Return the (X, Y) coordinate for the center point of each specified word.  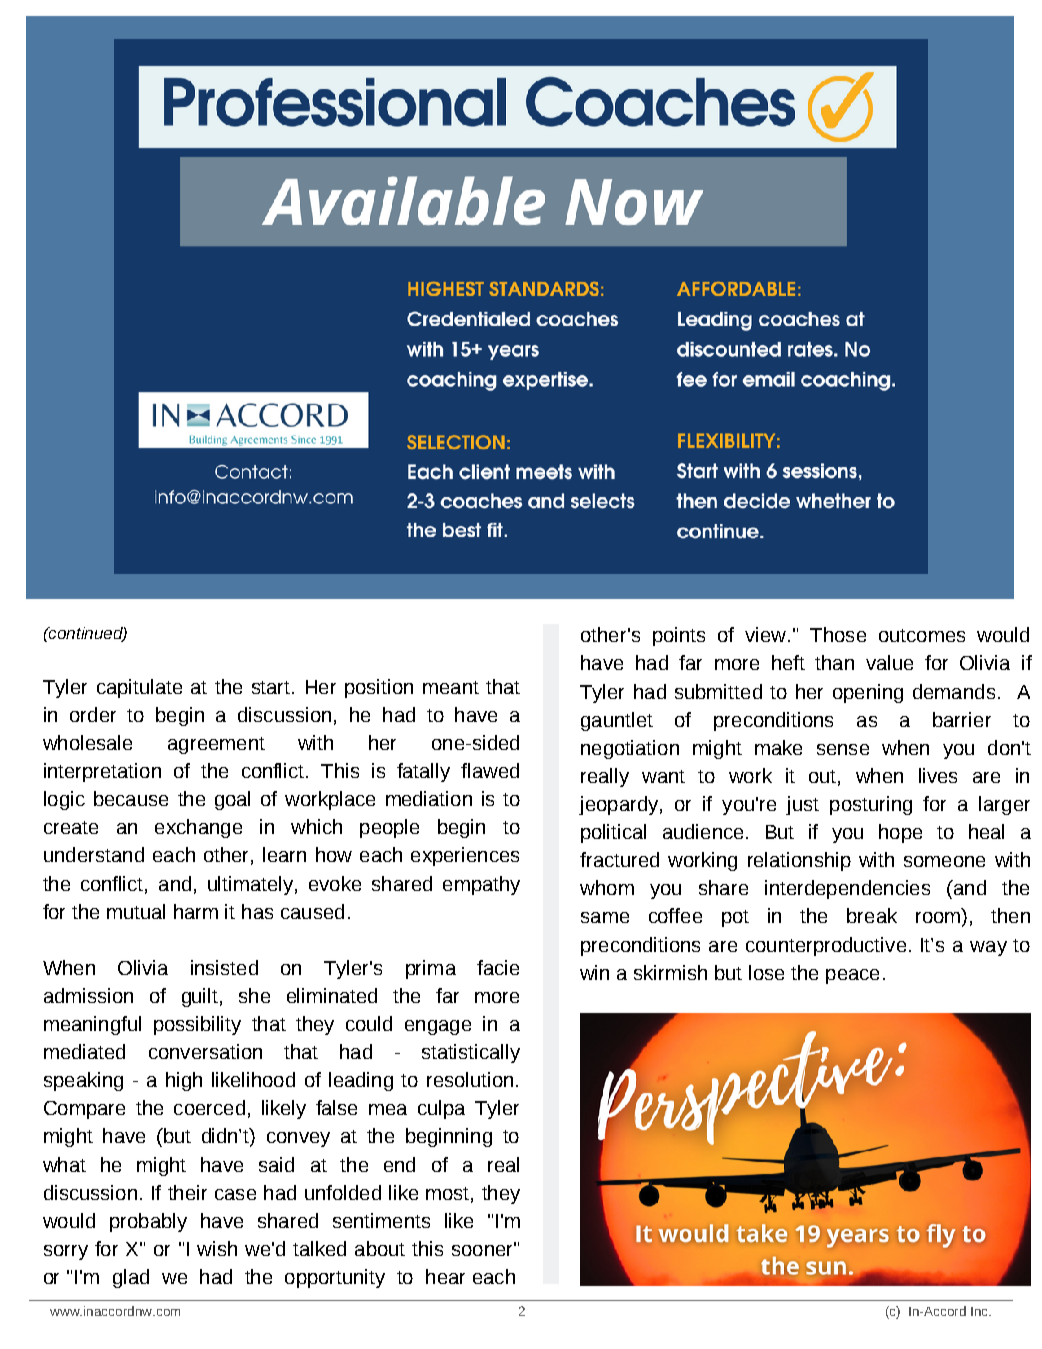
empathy (481, 885)
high (184, 1081)
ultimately (250, 885)
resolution (470, 1079)
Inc (980, 1311)
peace (852, 976)
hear (445, 1276)
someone (944, 861)
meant (451, 687)
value (889, 662)
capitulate (139, 688)
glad (131, 1278)
